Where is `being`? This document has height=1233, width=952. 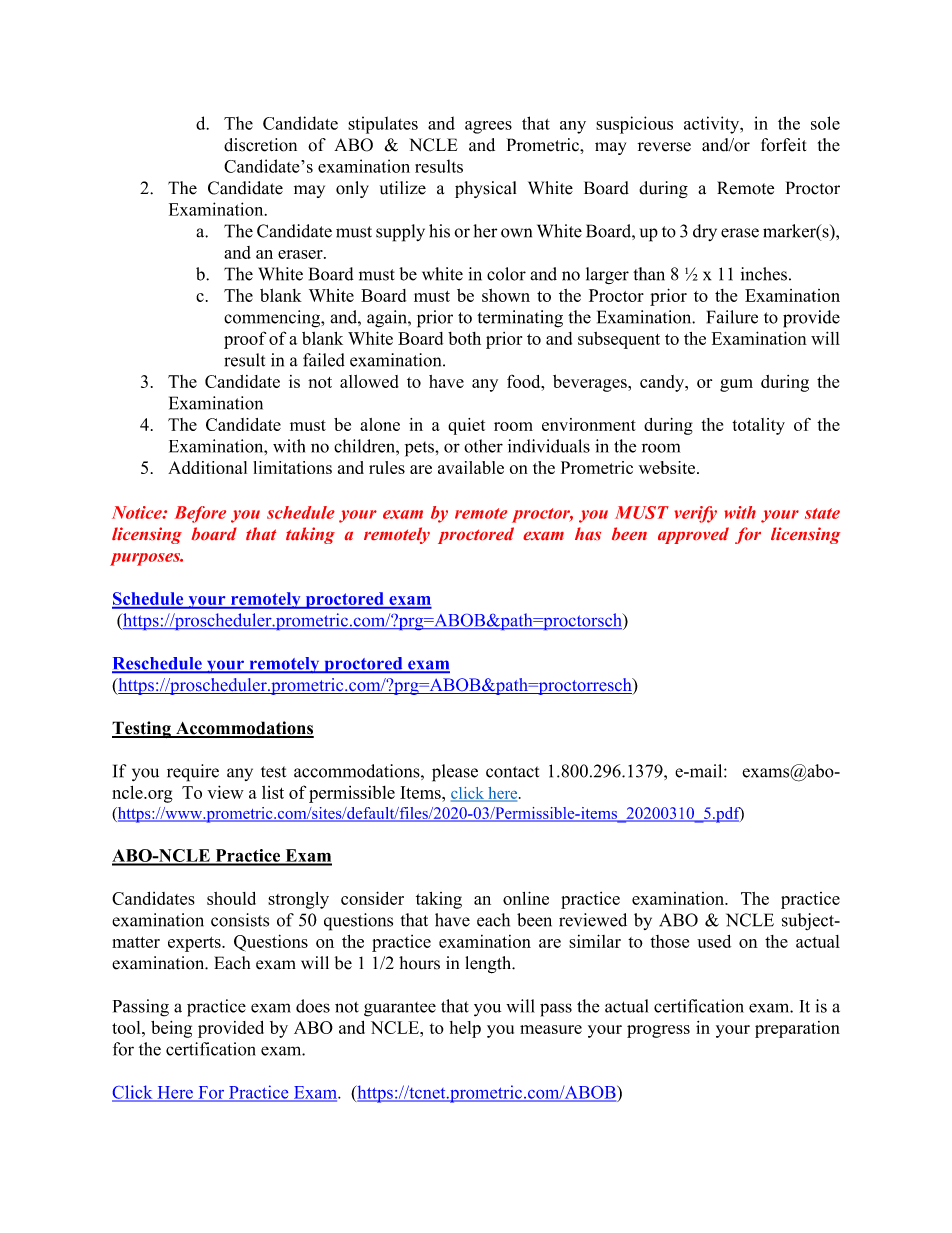
being is located at coordinates (171, 1029).
